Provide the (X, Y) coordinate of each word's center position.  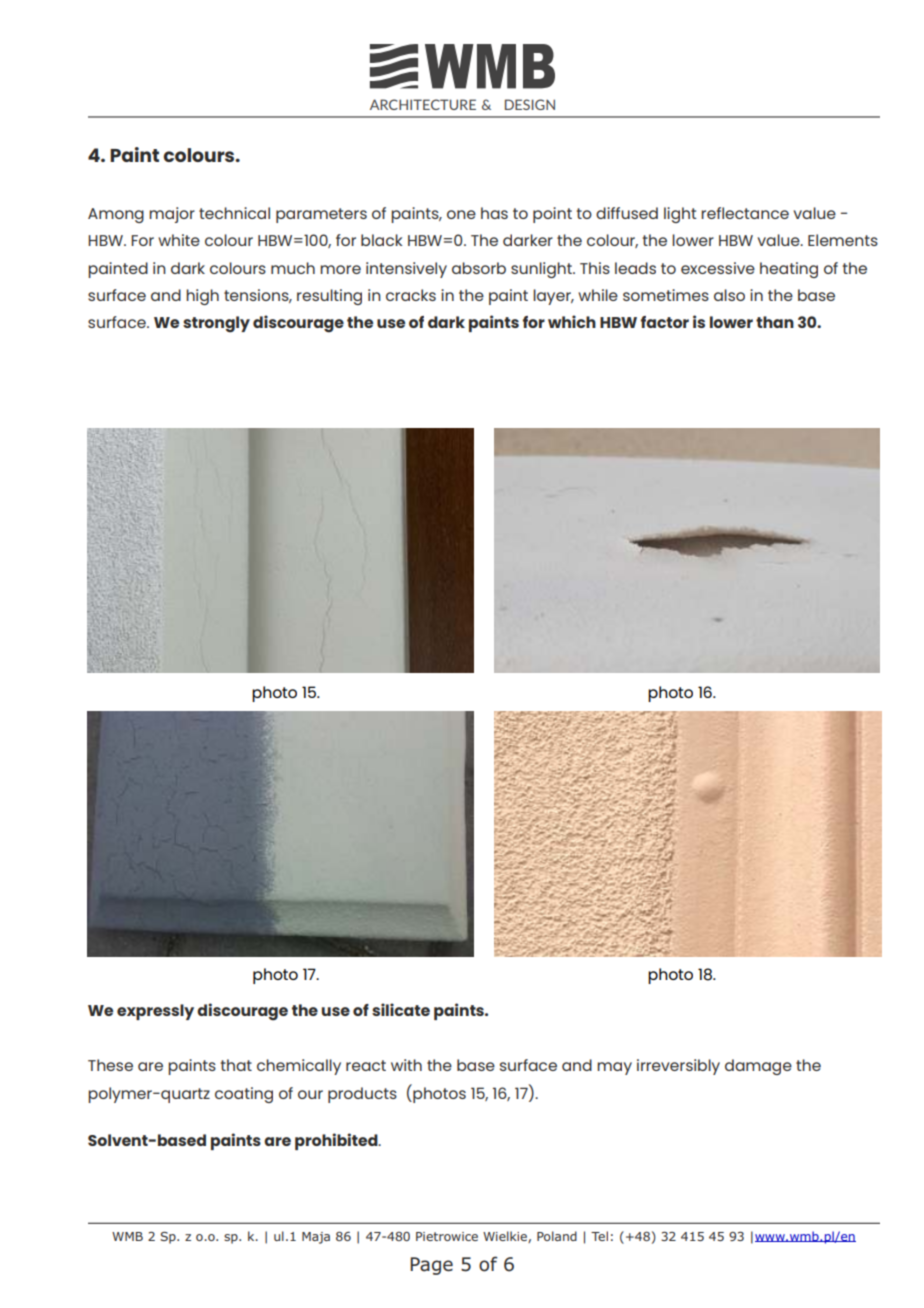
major (172, 215)
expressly (155, 1012)
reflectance (745, 213)
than (775, 322)
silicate (401, 1009)
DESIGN (530, 104)
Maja (316, 1238)
